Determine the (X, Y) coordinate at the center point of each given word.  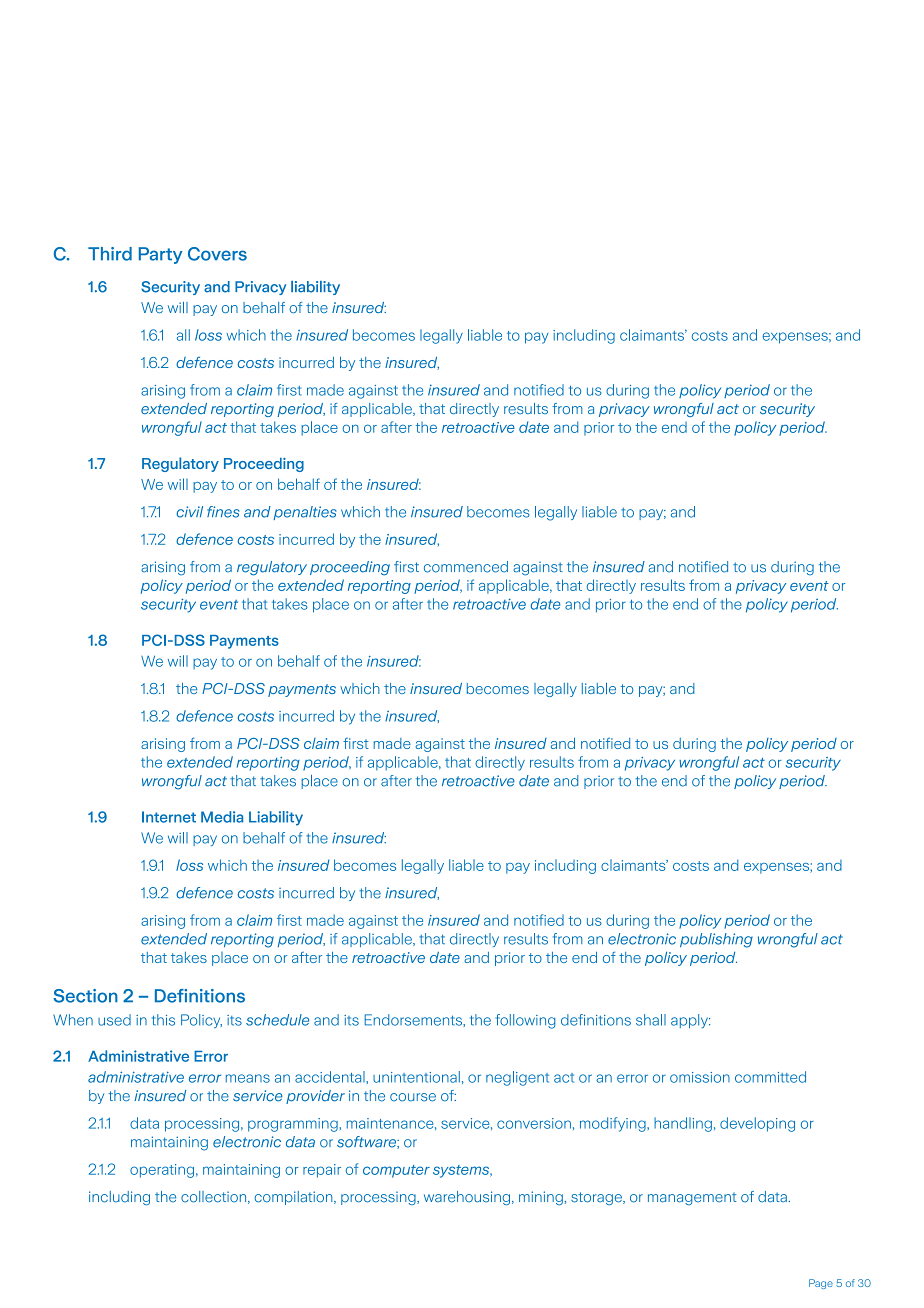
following (525, 1021)
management (692, 1199)
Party (160, 255)
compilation (294, 1198)
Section (85, 996)
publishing (716, 940)
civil (189, 512)
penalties (305, 513)
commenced (466, 567)
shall (651, 1020)
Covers (217, 254)
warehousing (467, 1198)
